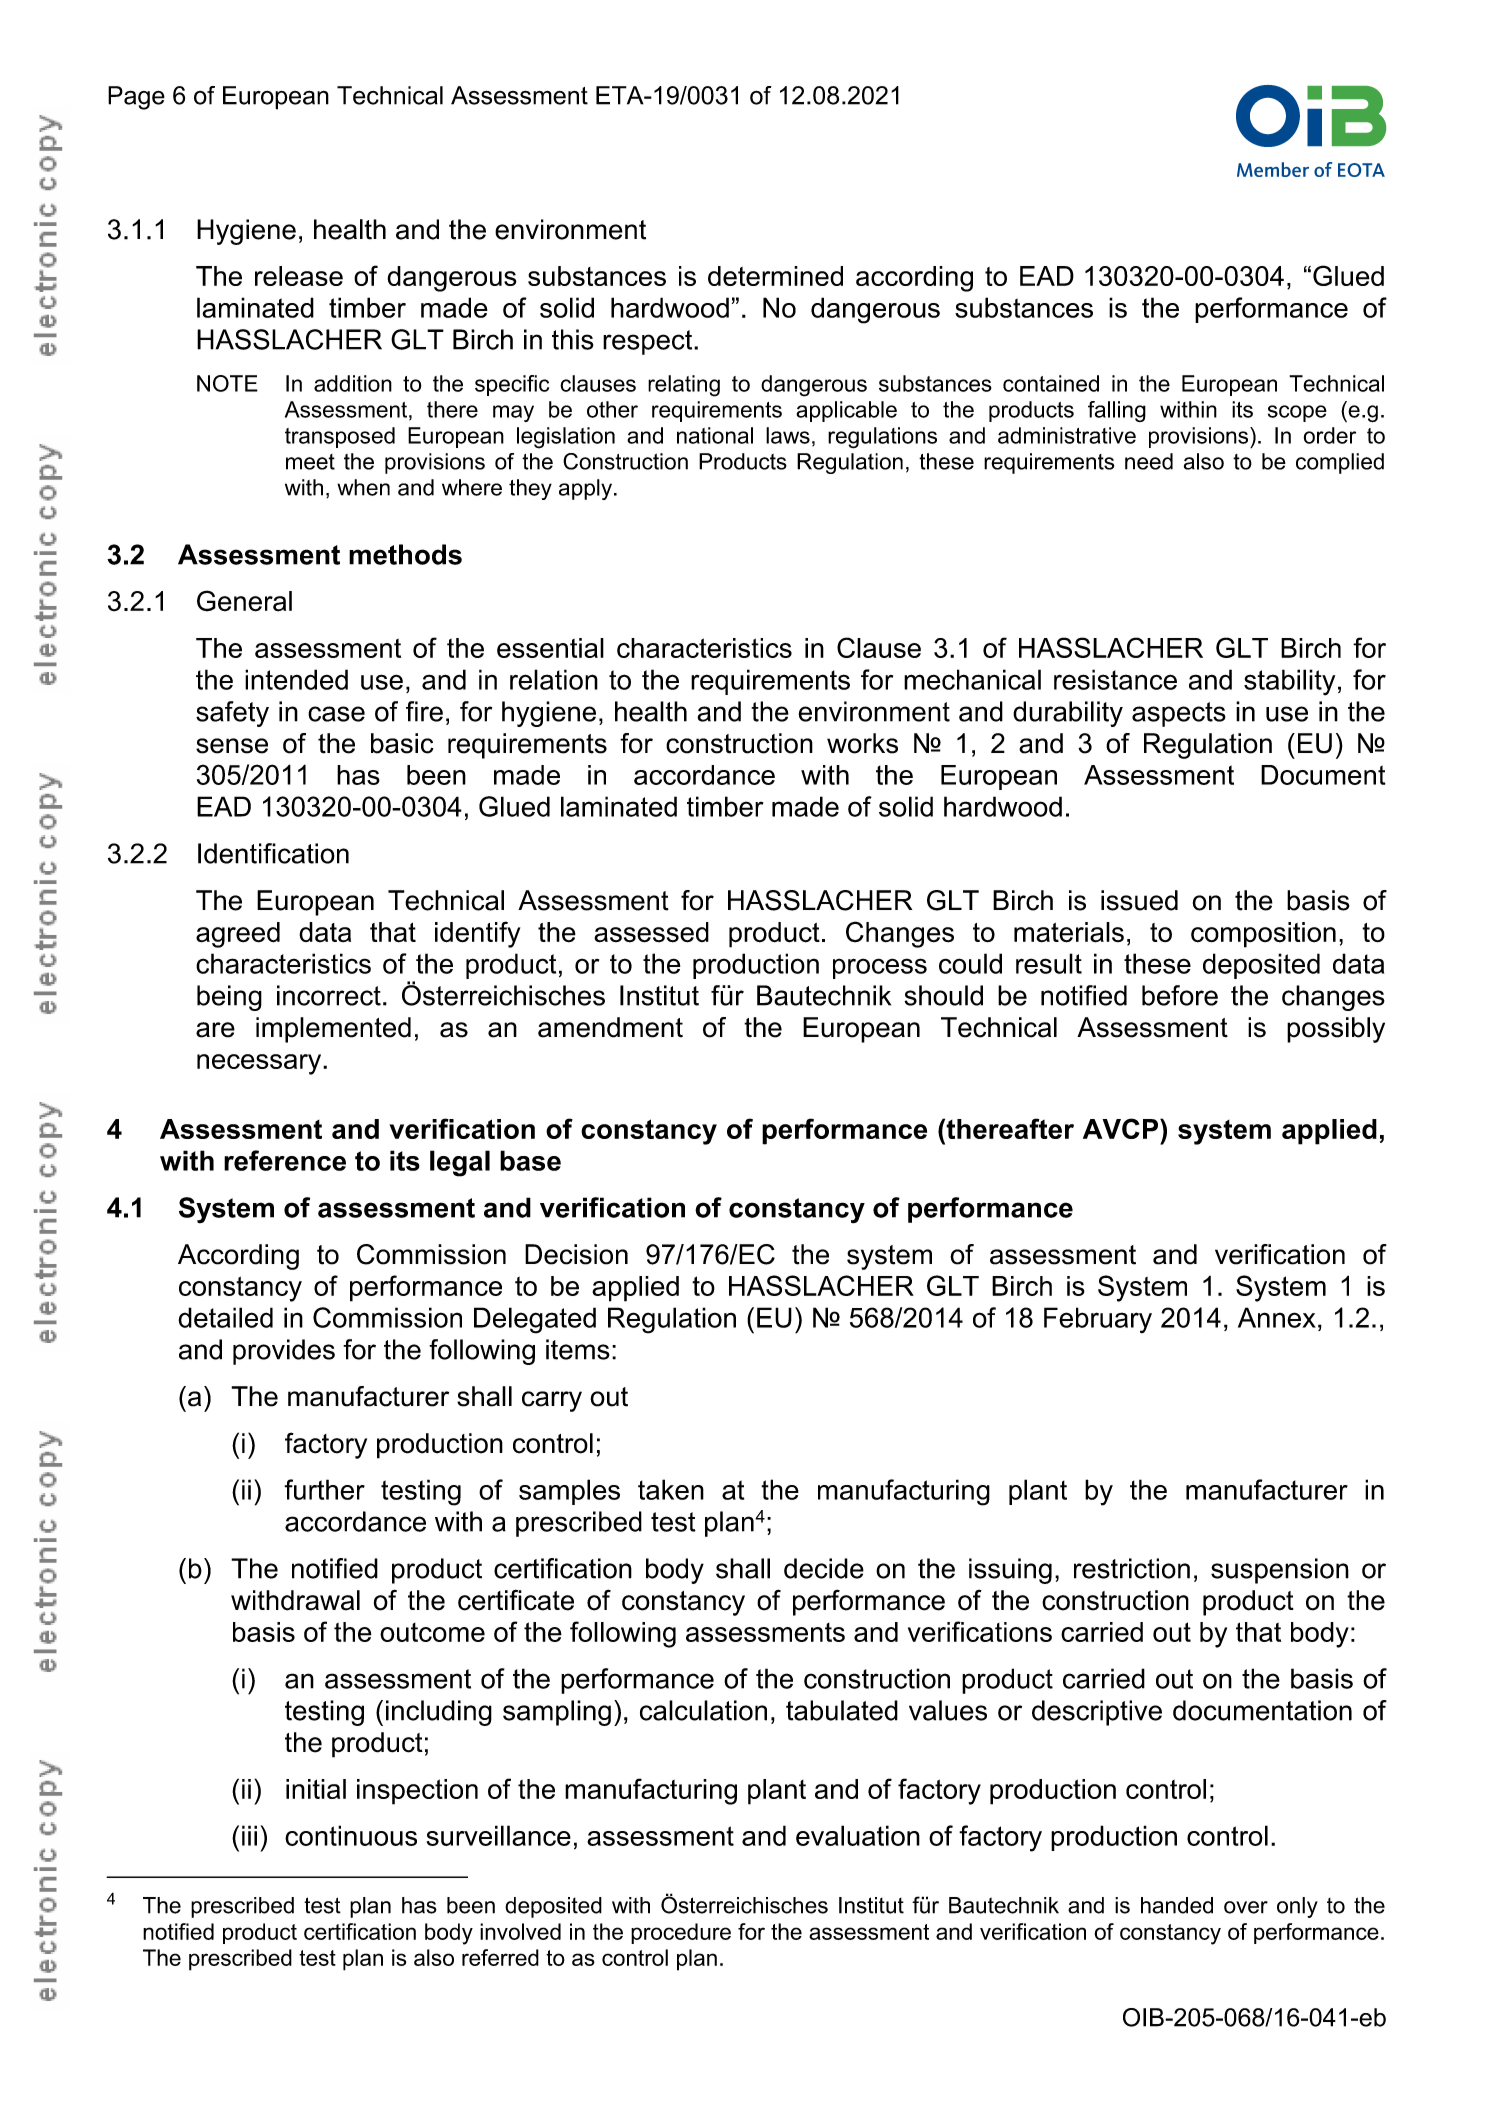 This document has width=1493, height=2113. Describe the element at coordinates (610, 1027) in the document. I see `amendment` at that location.
